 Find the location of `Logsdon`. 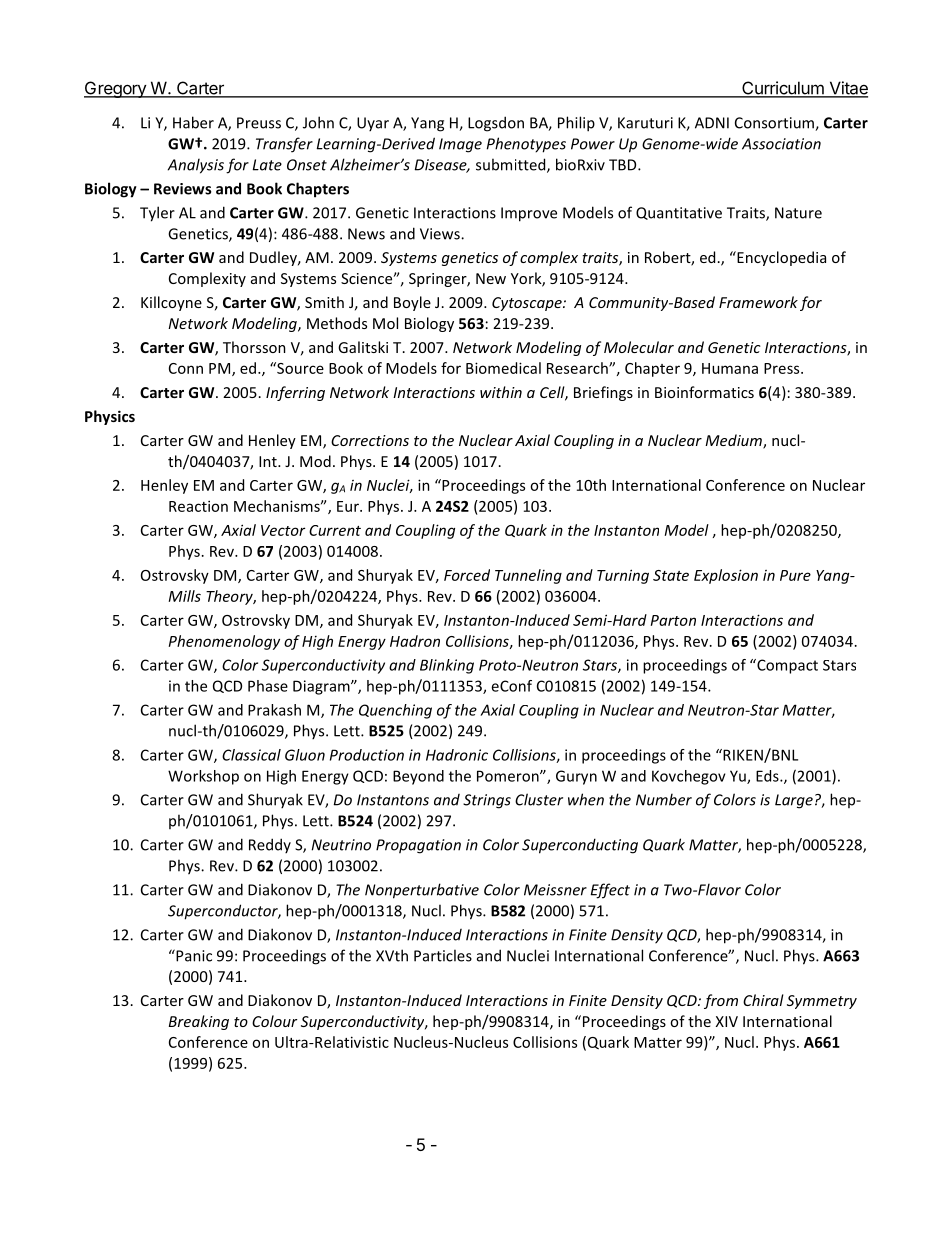

Logsdon is located at coordinates (496, 124).
